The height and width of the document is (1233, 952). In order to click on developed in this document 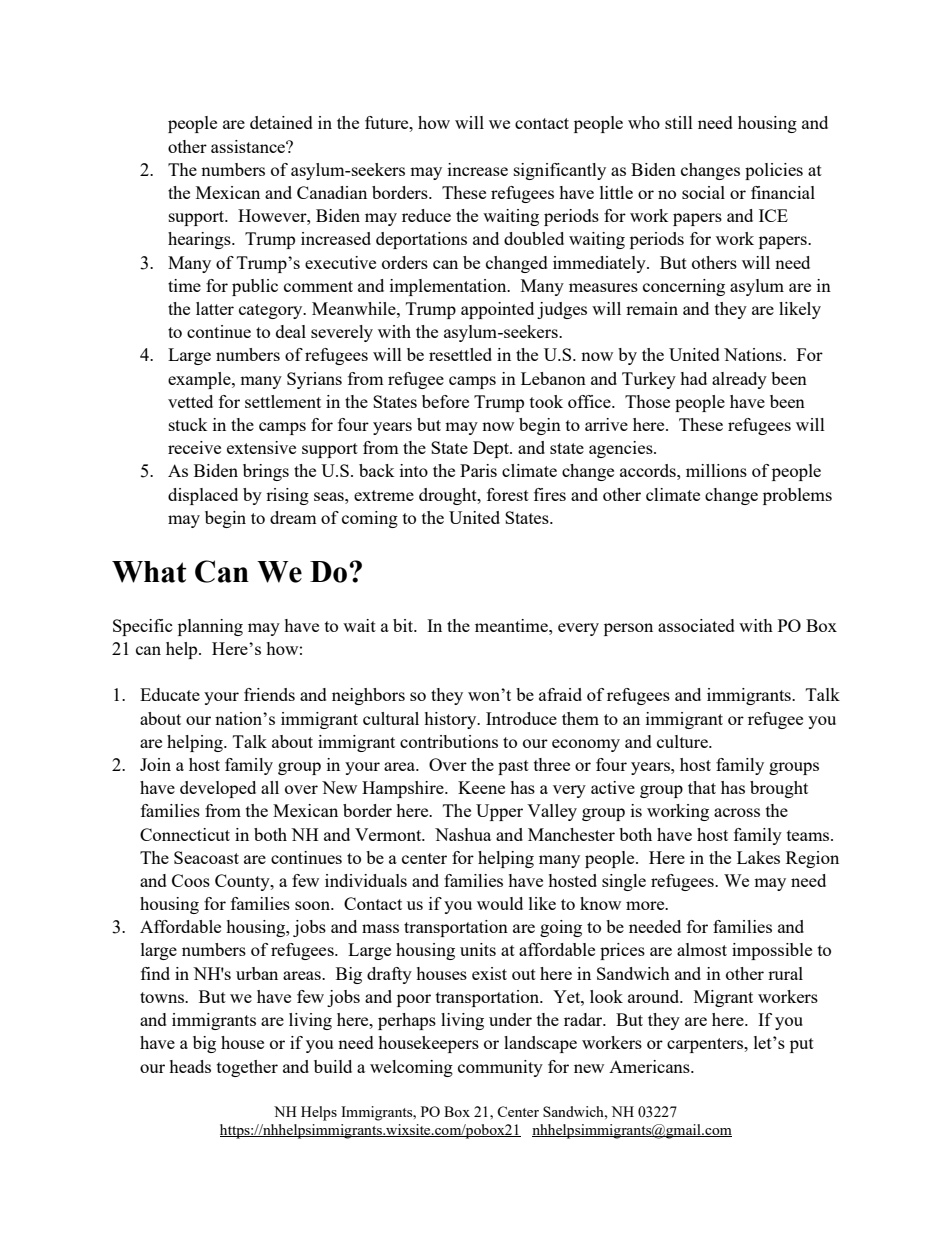, I will do `click(218, 789)`.
